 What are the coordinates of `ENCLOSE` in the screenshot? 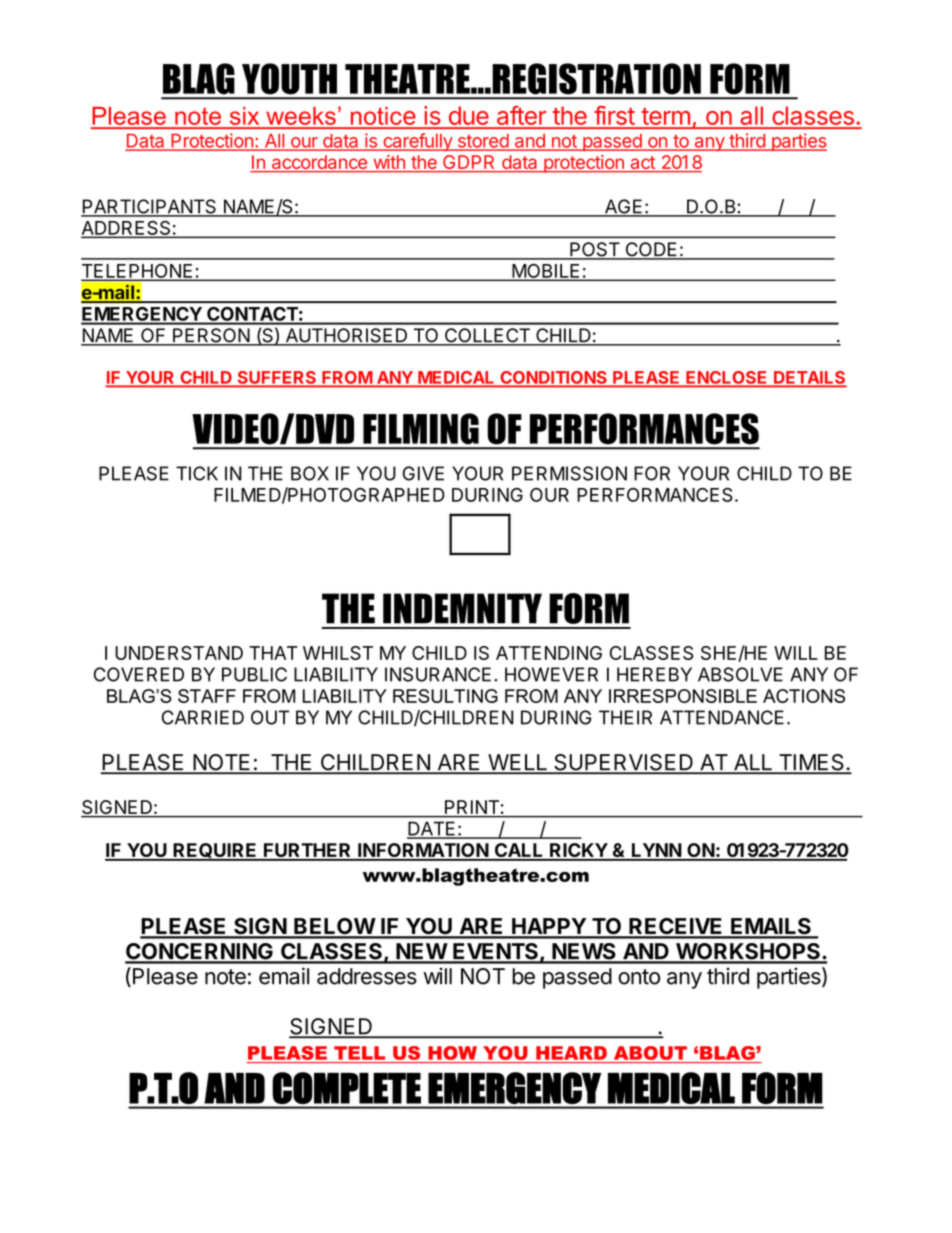 It's located at (727, 378).
